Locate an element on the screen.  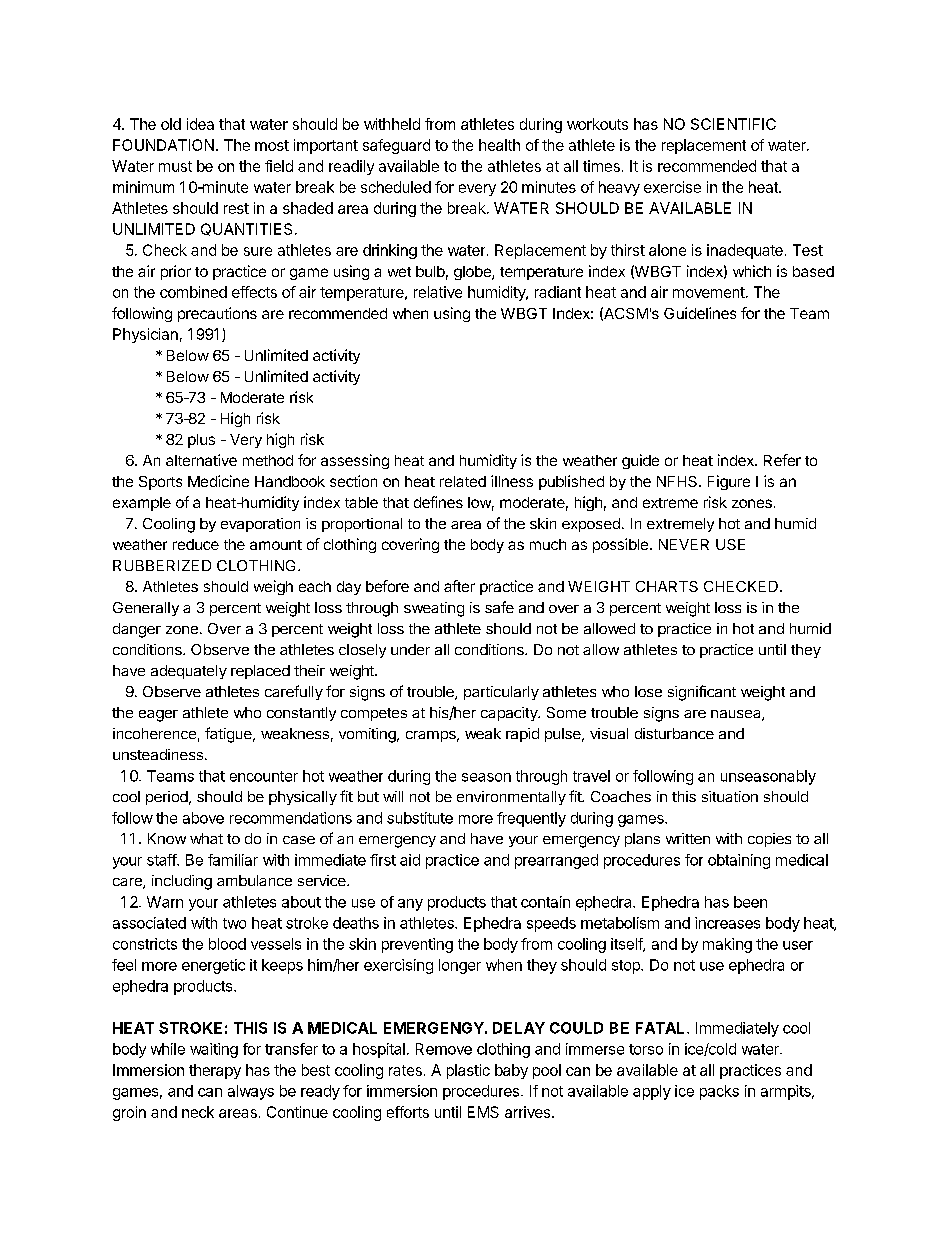
Generally is located at coordinates (146, 609).
